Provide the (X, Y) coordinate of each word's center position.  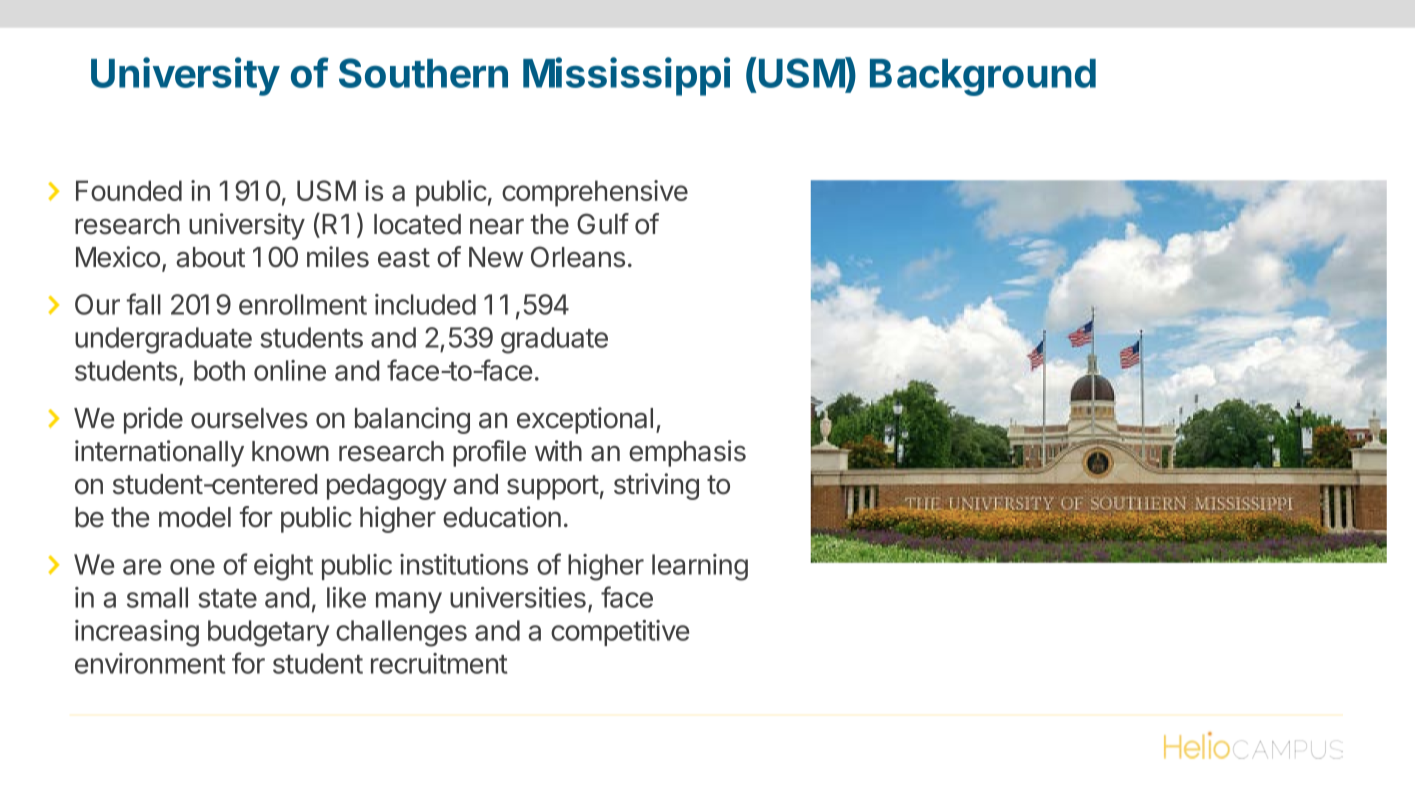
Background (983, 77)
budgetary (268, 633)
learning (700, 567)
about (210, 257)
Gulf (603, 224)
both (219, 370)
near (497, 226)
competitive (620, 633)
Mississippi (626, 76)
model (195, 517)
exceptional (585, 420)
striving (656, 486)
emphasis (687, 453)
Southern (423, 73)
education (502, 517)
